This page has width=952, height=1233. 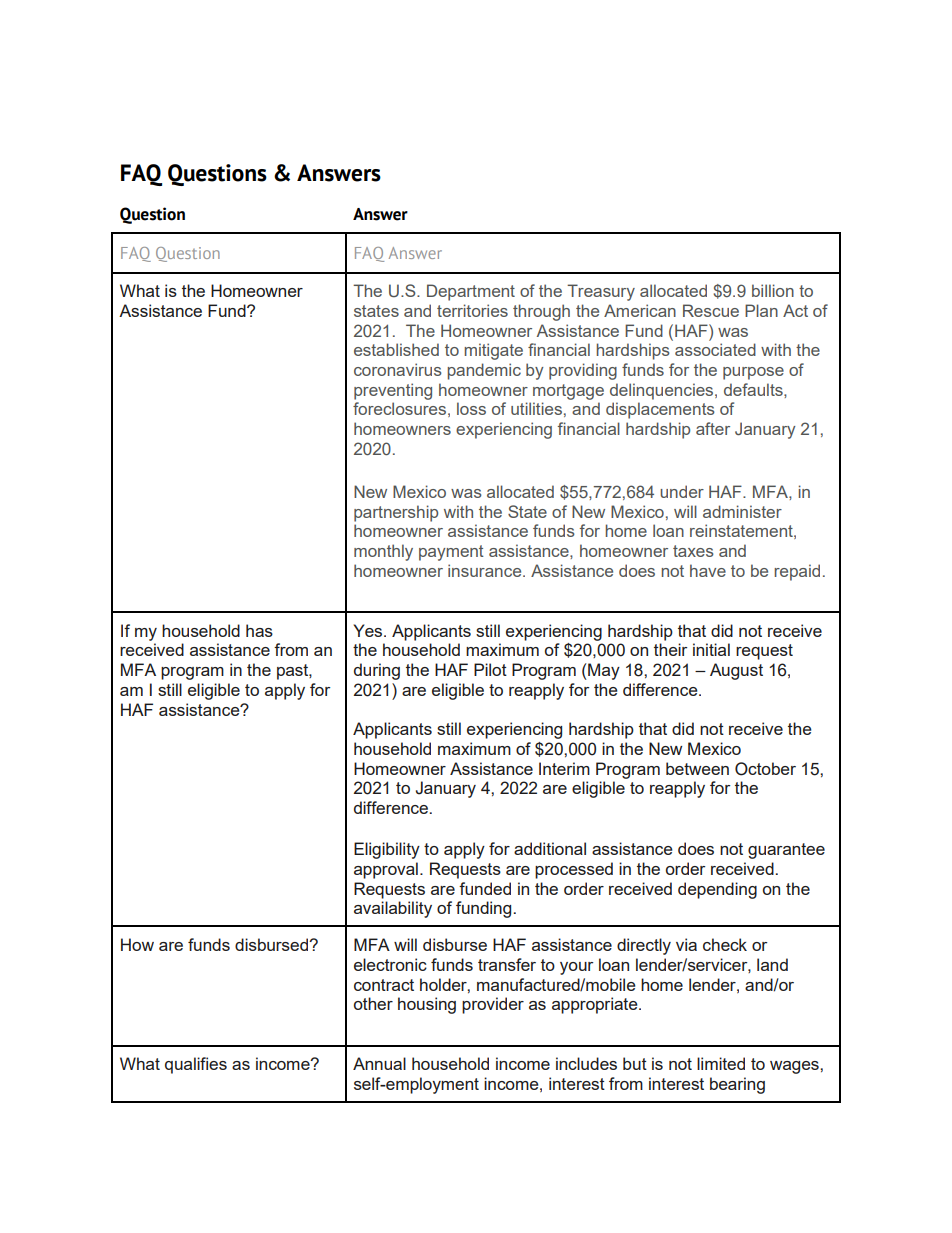 I want to click on has, so click(x=259, y=630).
